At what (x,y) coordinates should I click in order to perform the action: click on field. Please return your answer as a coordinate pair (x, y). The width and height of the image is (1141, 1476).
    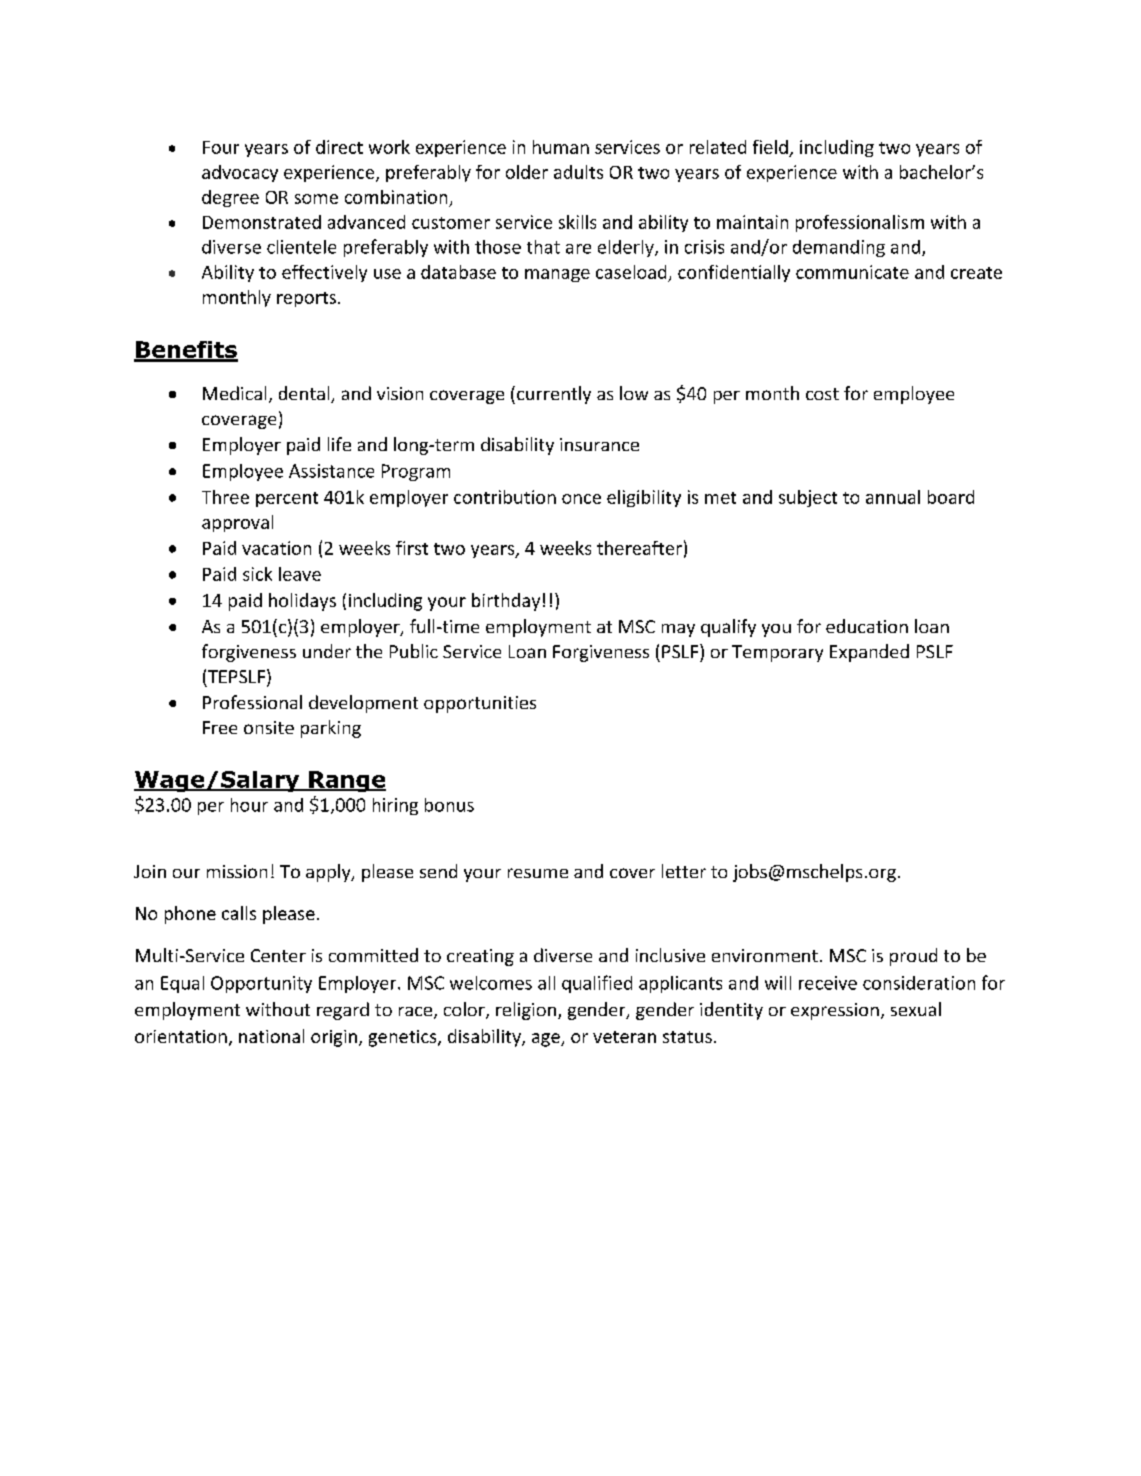
    Looking at the image, I should click on (770, 147).
